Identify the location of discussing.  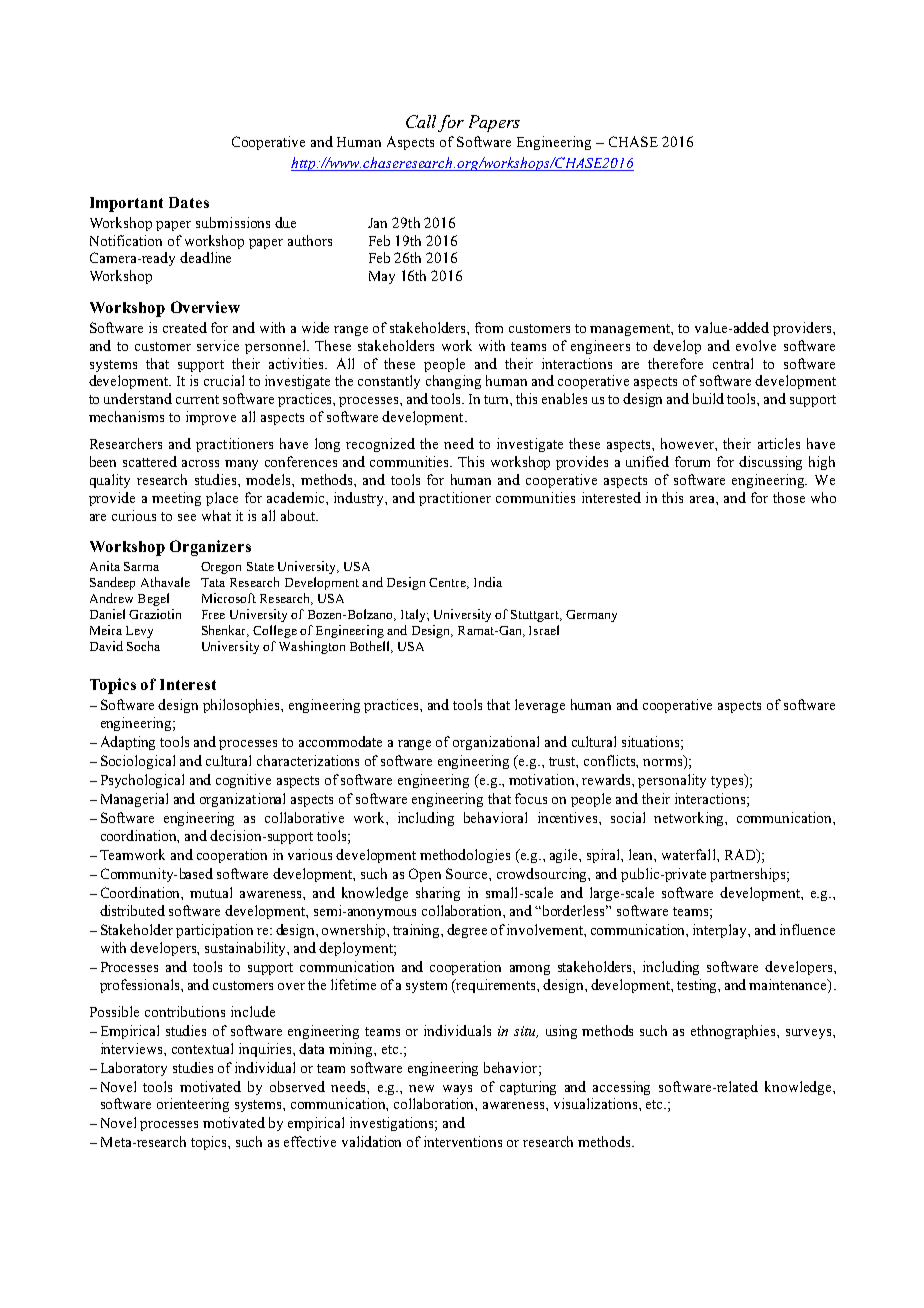
(770, 463).
